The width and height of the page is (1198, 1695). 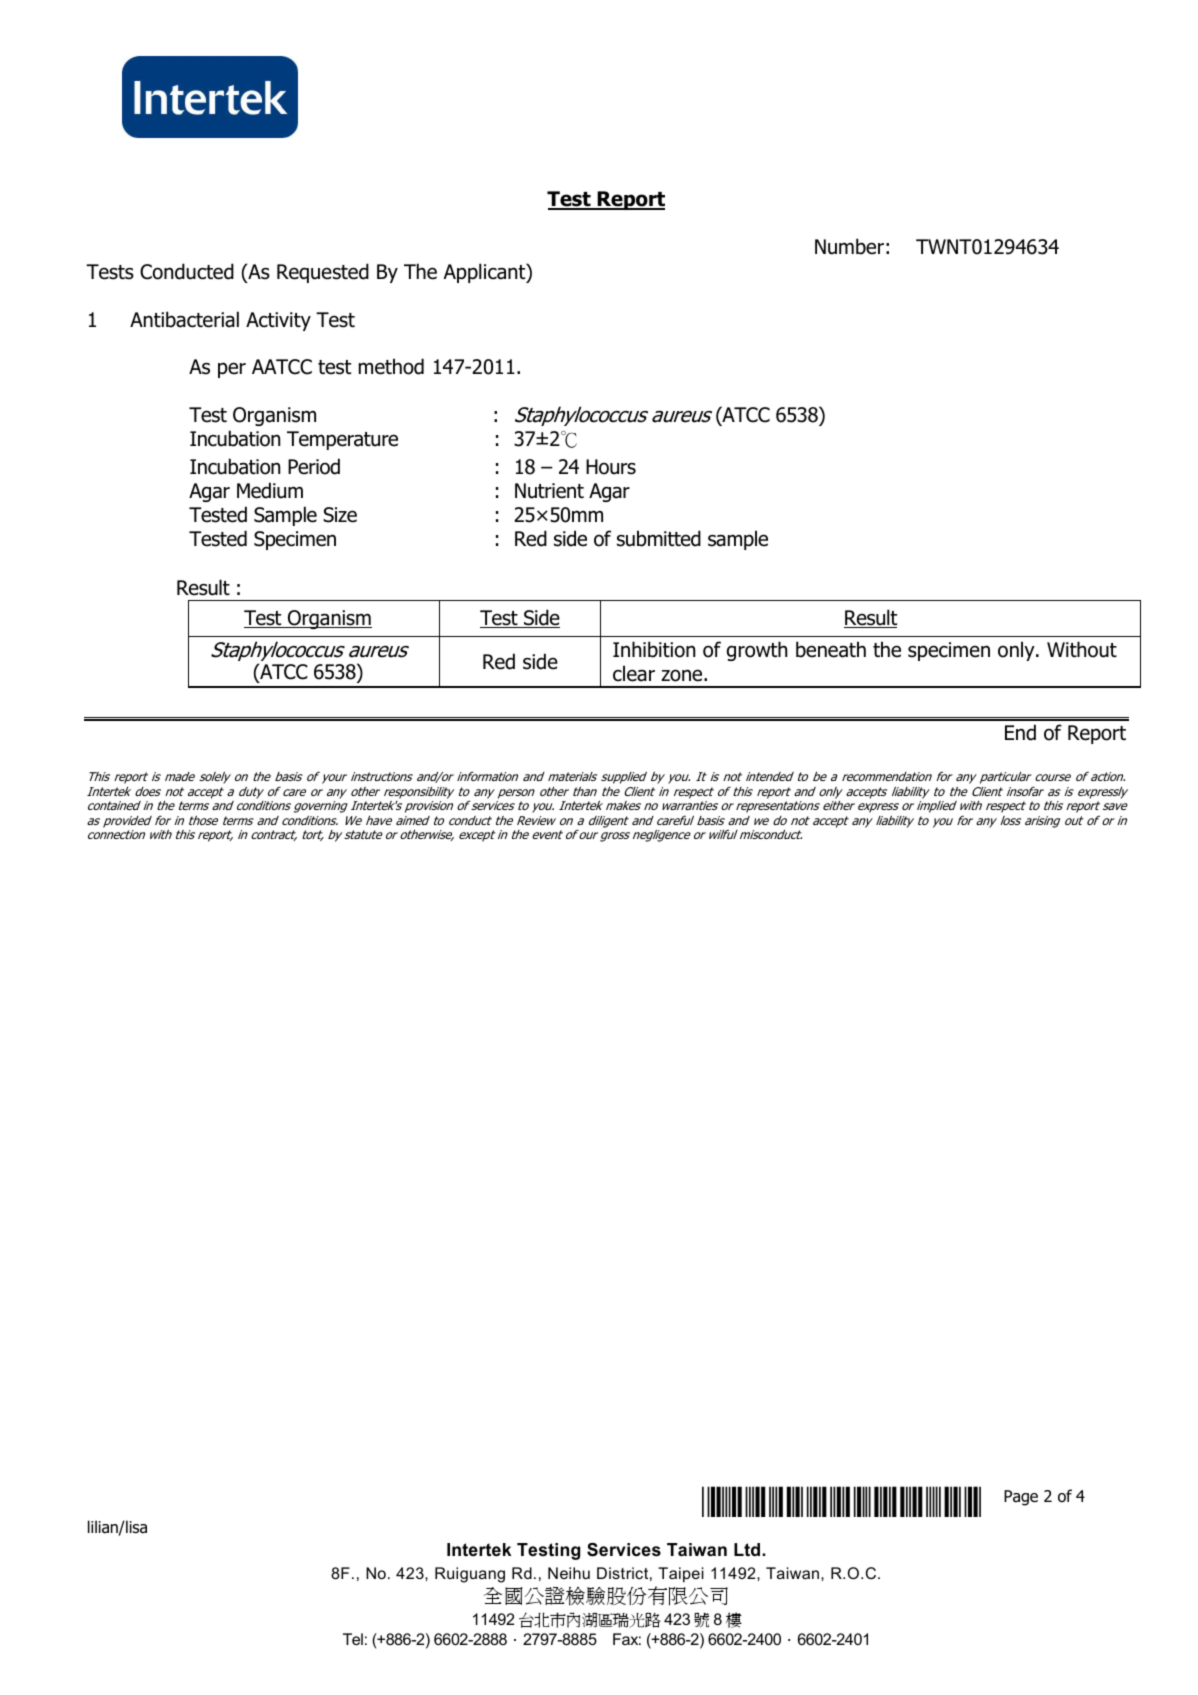 What do you see at coordinates (654, 649) in the page?
I see `Inhibition` at bounding box center [654, 649].
